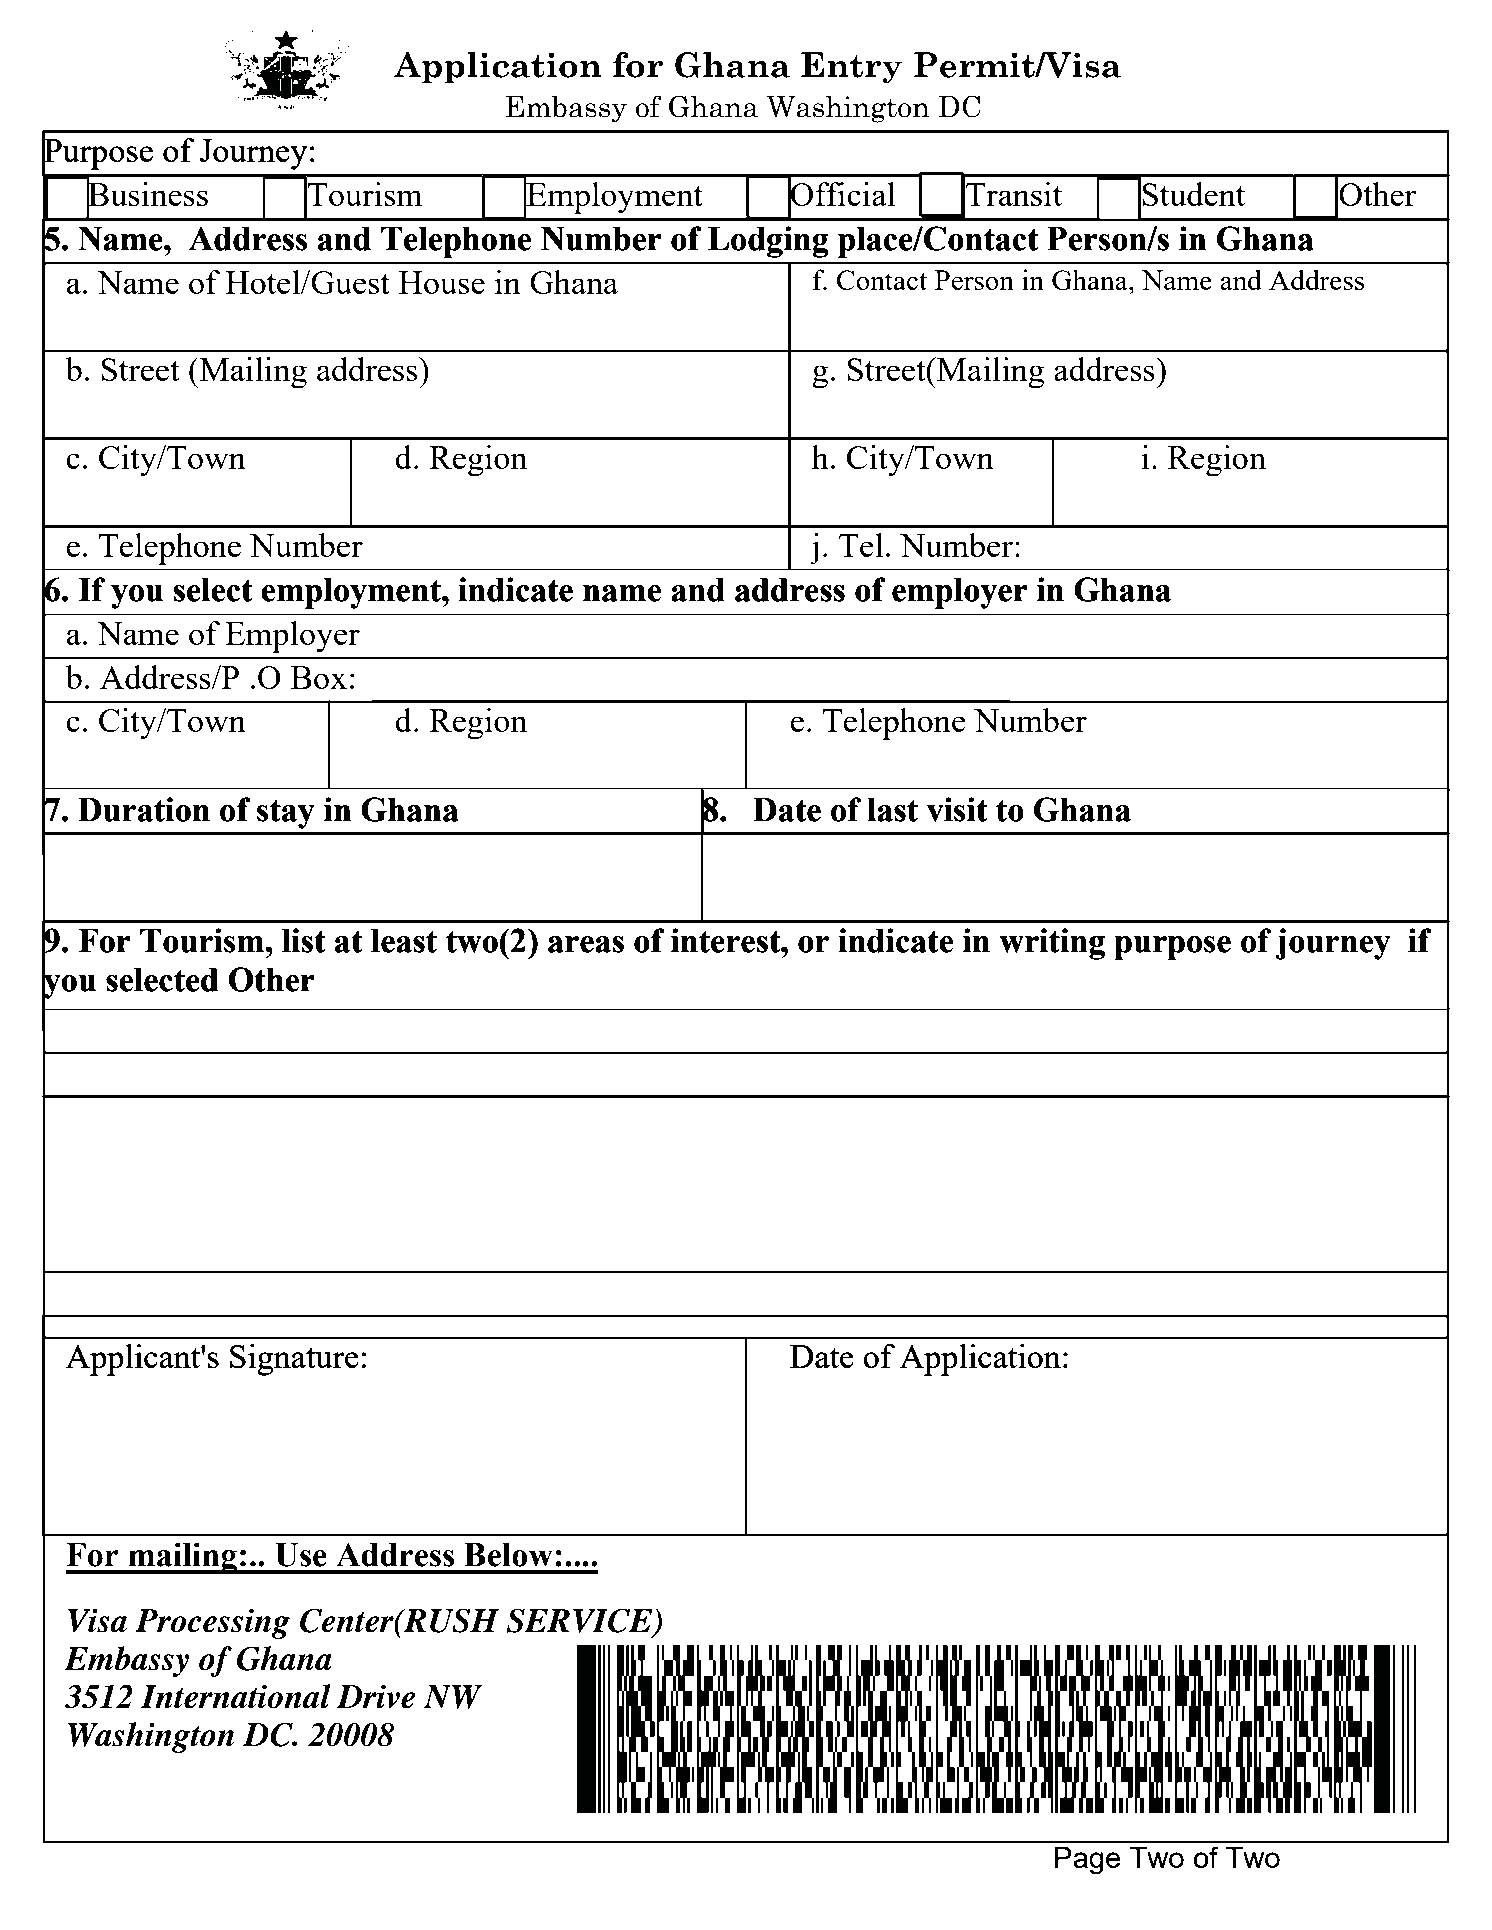 The height and width of the screenshot is (1930, 1492). I want to click on Page, so click(1087, 1861).
